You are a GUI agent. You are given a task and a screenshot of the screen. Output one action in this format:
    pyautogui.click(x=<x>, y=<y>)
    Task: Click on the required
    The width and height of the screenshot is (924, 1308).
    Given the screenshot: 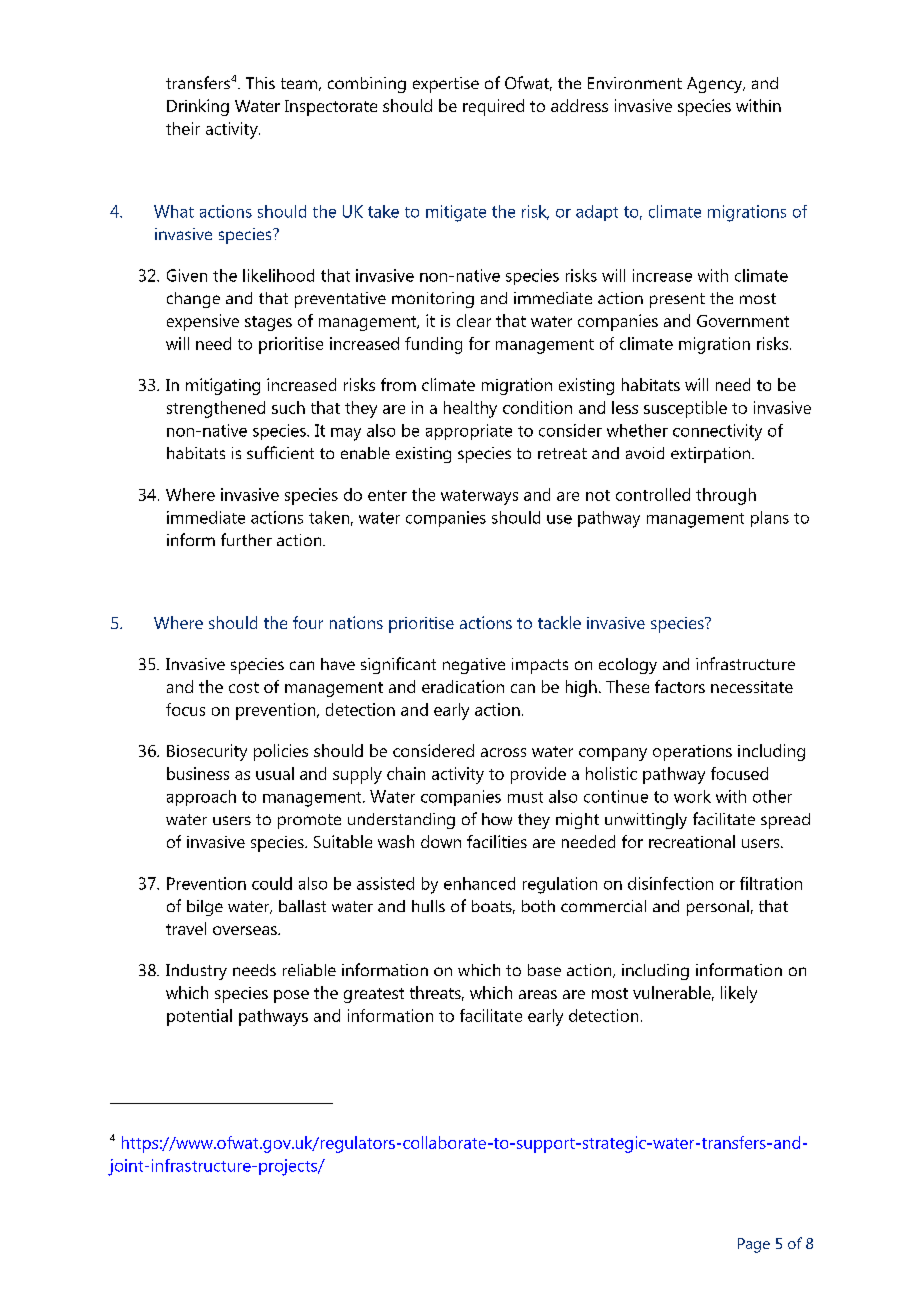 What is the action you would take?
    pyautogui.click(x=493, y=107)
